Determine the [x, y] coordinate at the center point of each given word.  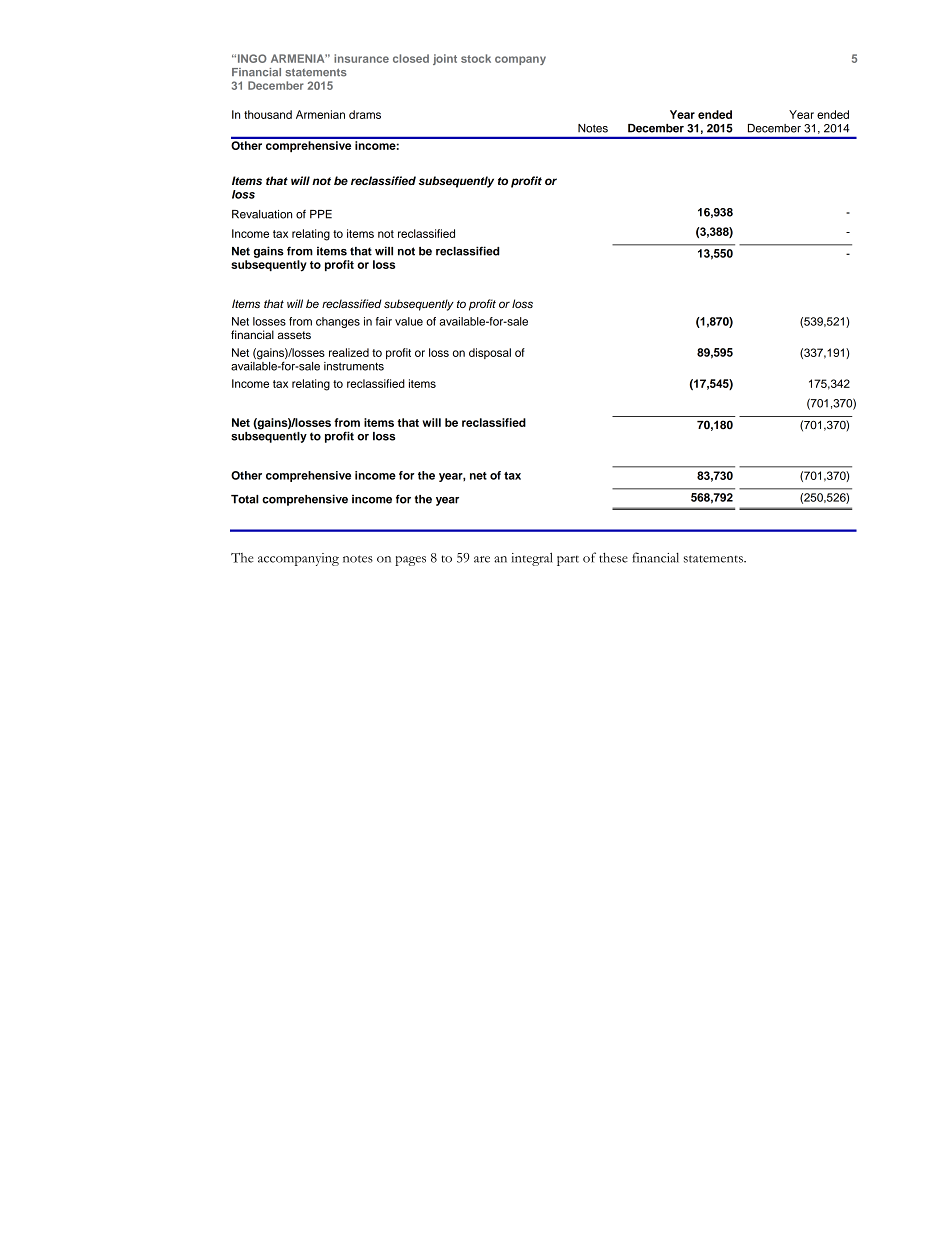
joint [445, 59]
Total [245, 499]
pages [410, 561]
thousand [268, 114]
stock [476, 58]
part [568, 560]
